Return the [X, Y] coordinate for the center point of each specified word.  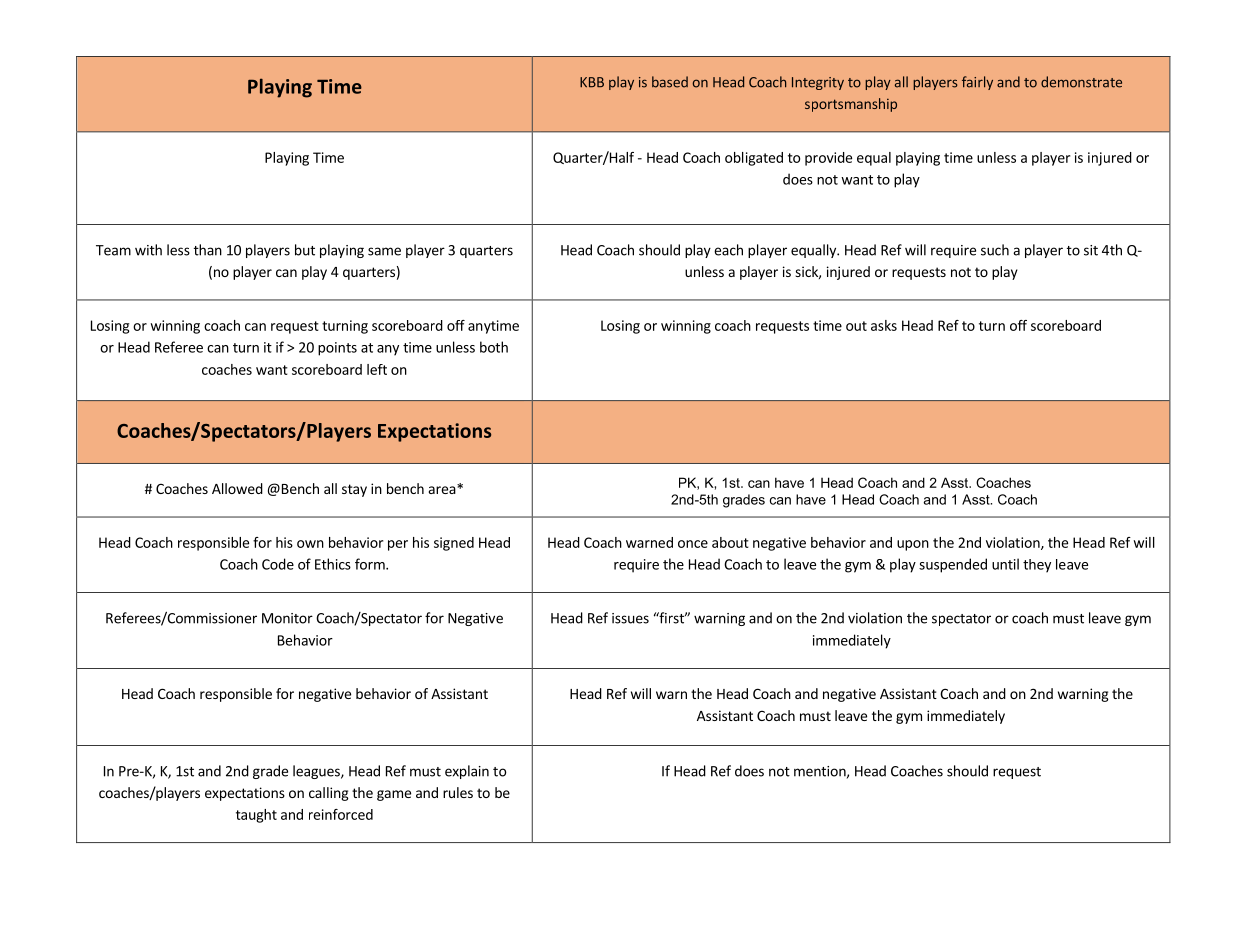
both [494, 347]
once [693, 544]
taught [256, 816]
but [305, 250]
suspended [953, 565]
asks [884, 325]
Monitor [287, 618]
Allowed [237, 488]
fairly [977, 83]
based [670, 82]
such [995, 250]
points [337, 349]
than [208, 250]
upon [913, 545]
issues [630, 618]
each [728, 250]
